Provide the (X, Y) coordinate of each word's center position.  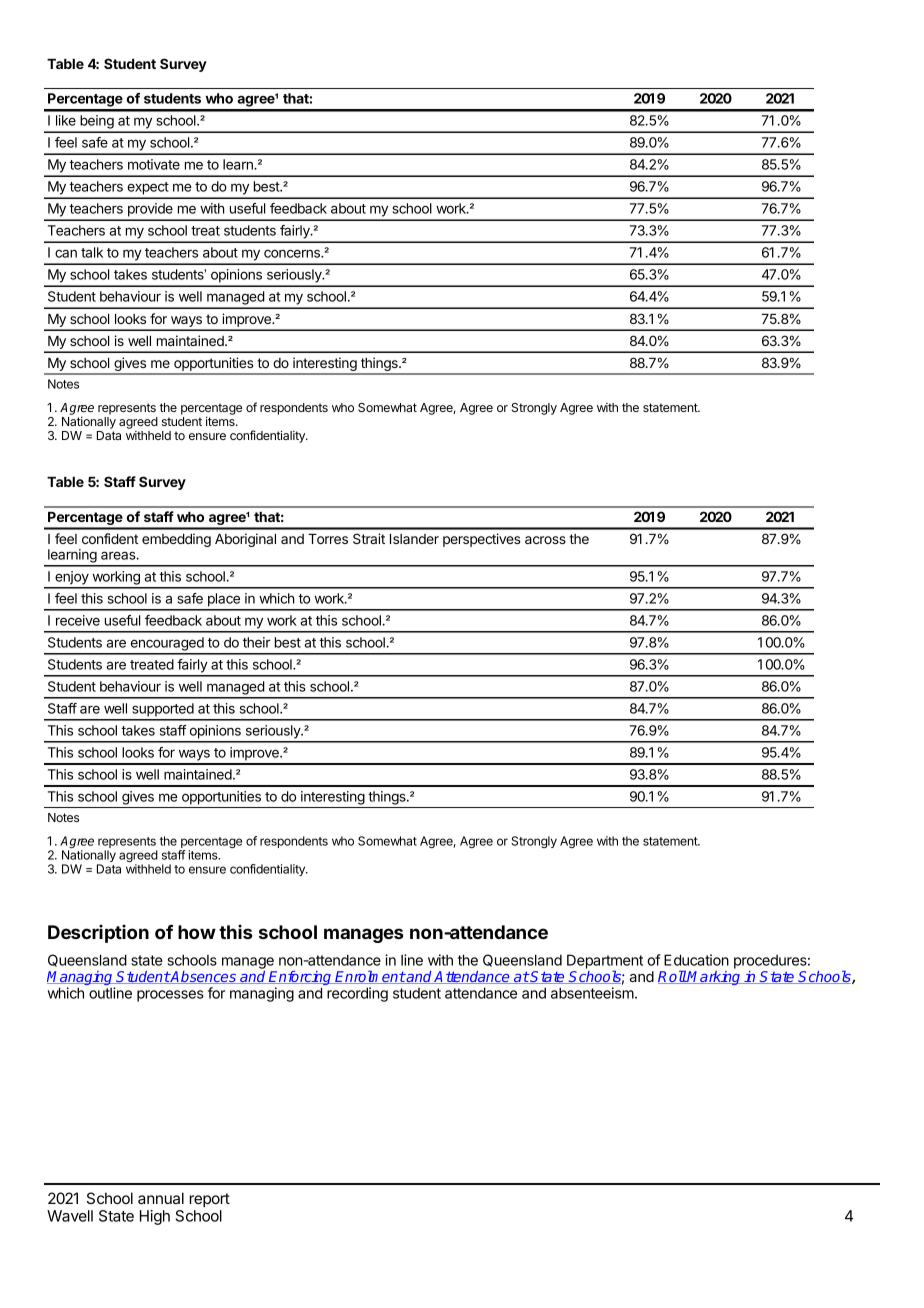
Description (98, 934)
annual (161, 1198)
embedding (176, 540)
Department (605, 962)
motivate (154, 164)
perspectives (482, 540)
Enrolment (370, 977)
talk (92, 252)
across (545, 540)
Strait (369, 538)
